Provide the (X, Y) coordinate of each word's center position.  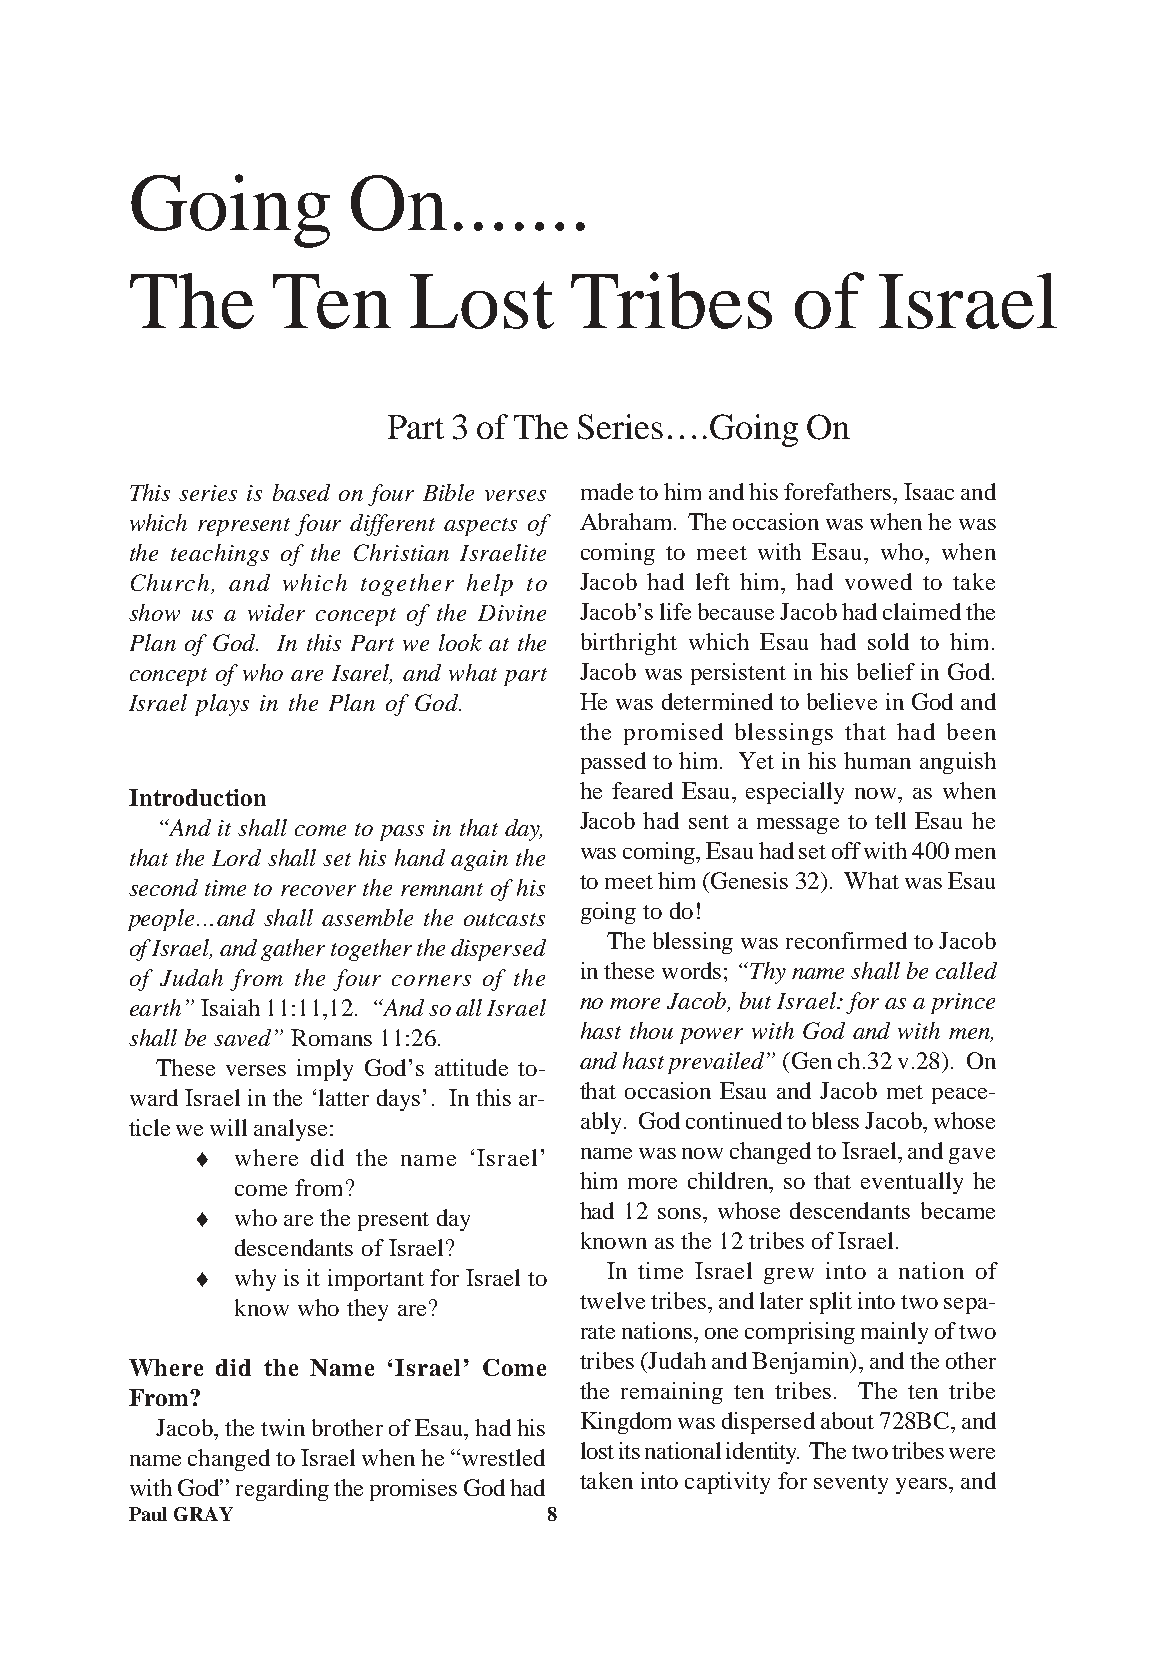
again (479, 860)
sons (681, 1213)
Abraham (627, 521)
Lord (236, 857)
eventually (912, 1183)
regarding (282, 1490)
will (228, 1127)
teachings (220, 555)
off (846, 850)
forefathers (839, 491)
